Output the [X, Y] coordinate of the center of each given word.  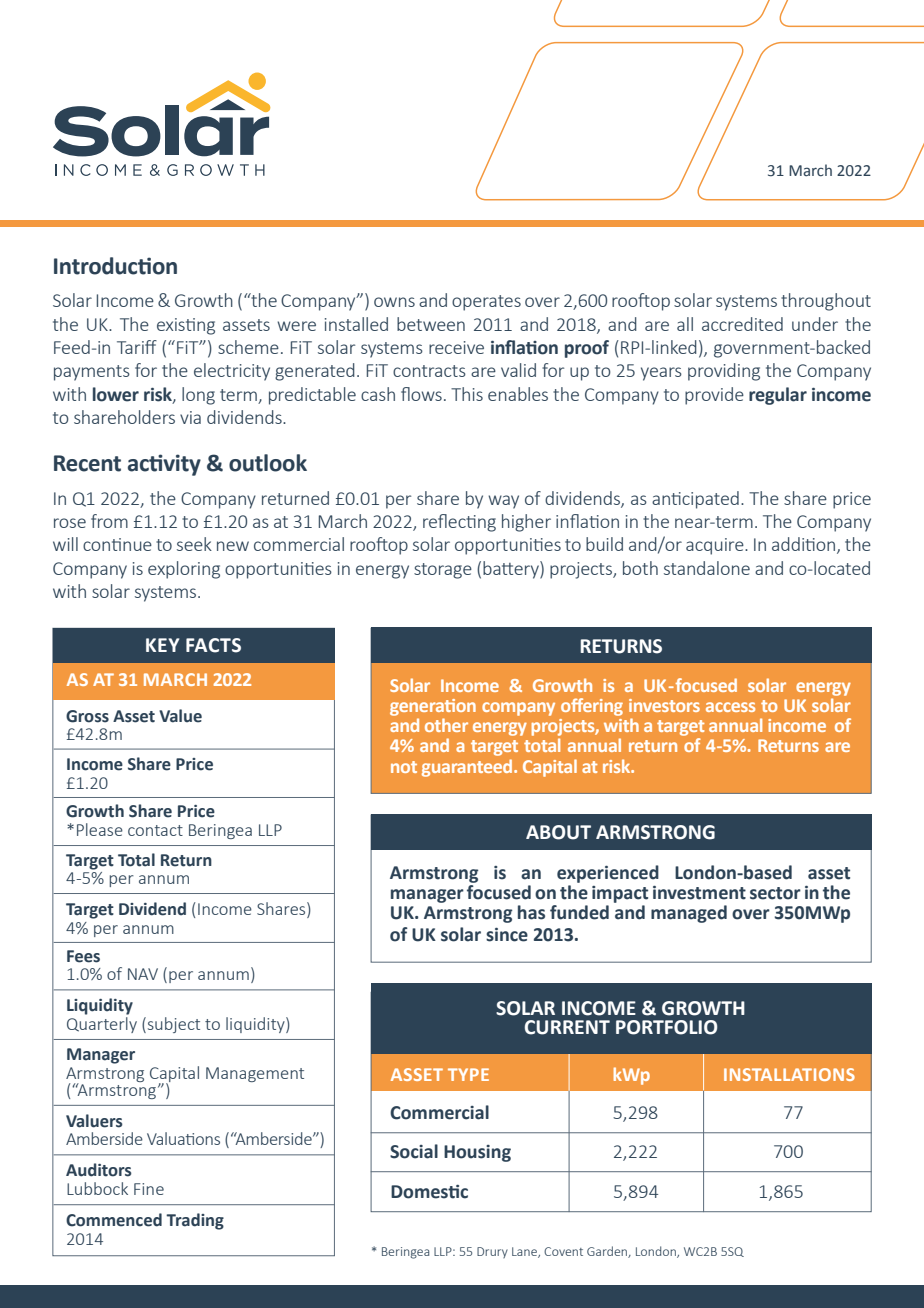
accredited [742, 324]
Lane [525, 1252]
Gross [87, 716]
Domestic [429, 1192]
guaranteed [468, 768]
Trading [195, 1221]
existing [186, 326]
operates [486, 303]
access [730, 707]
